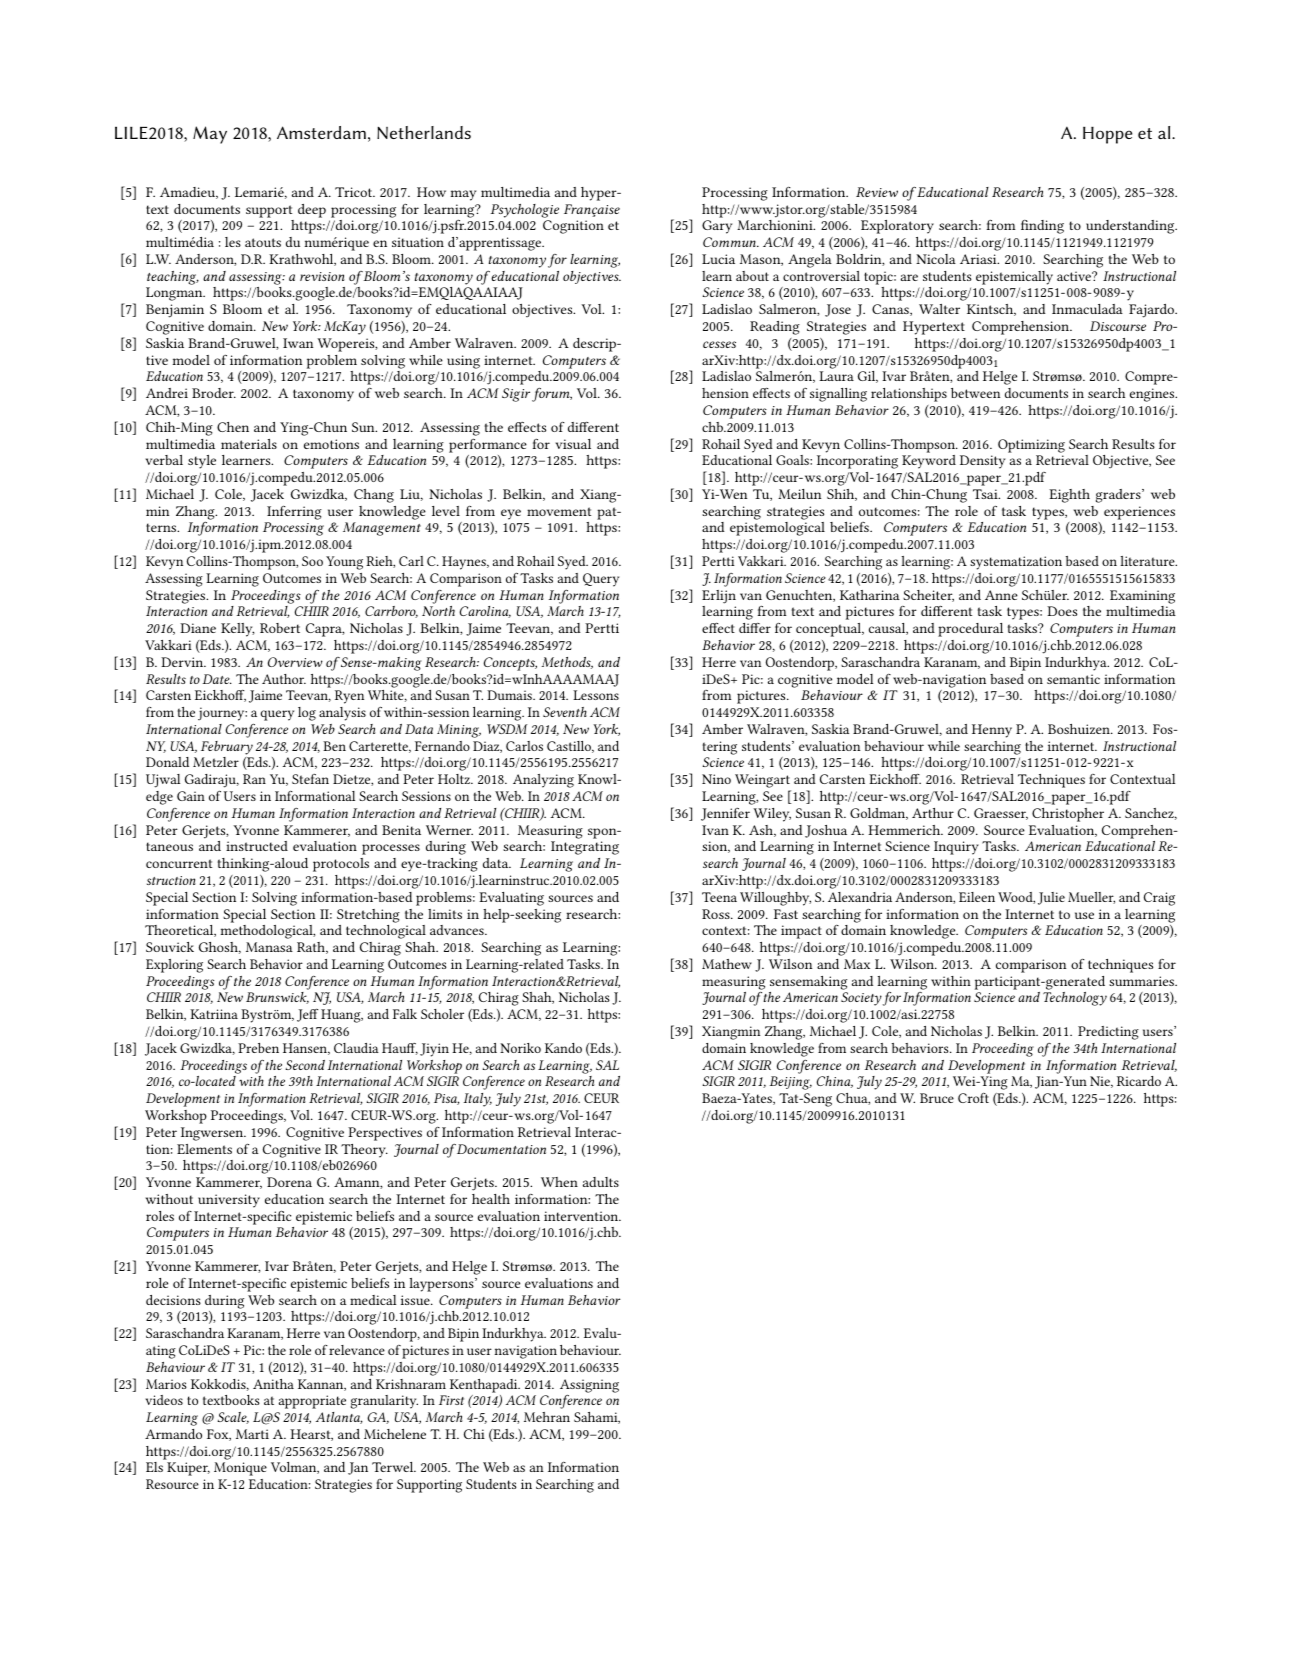 This screenshot has width=1289, height=1668. Describe the element at coordinates (717, 227) in the screenshot. I see `Gary` at that location.
